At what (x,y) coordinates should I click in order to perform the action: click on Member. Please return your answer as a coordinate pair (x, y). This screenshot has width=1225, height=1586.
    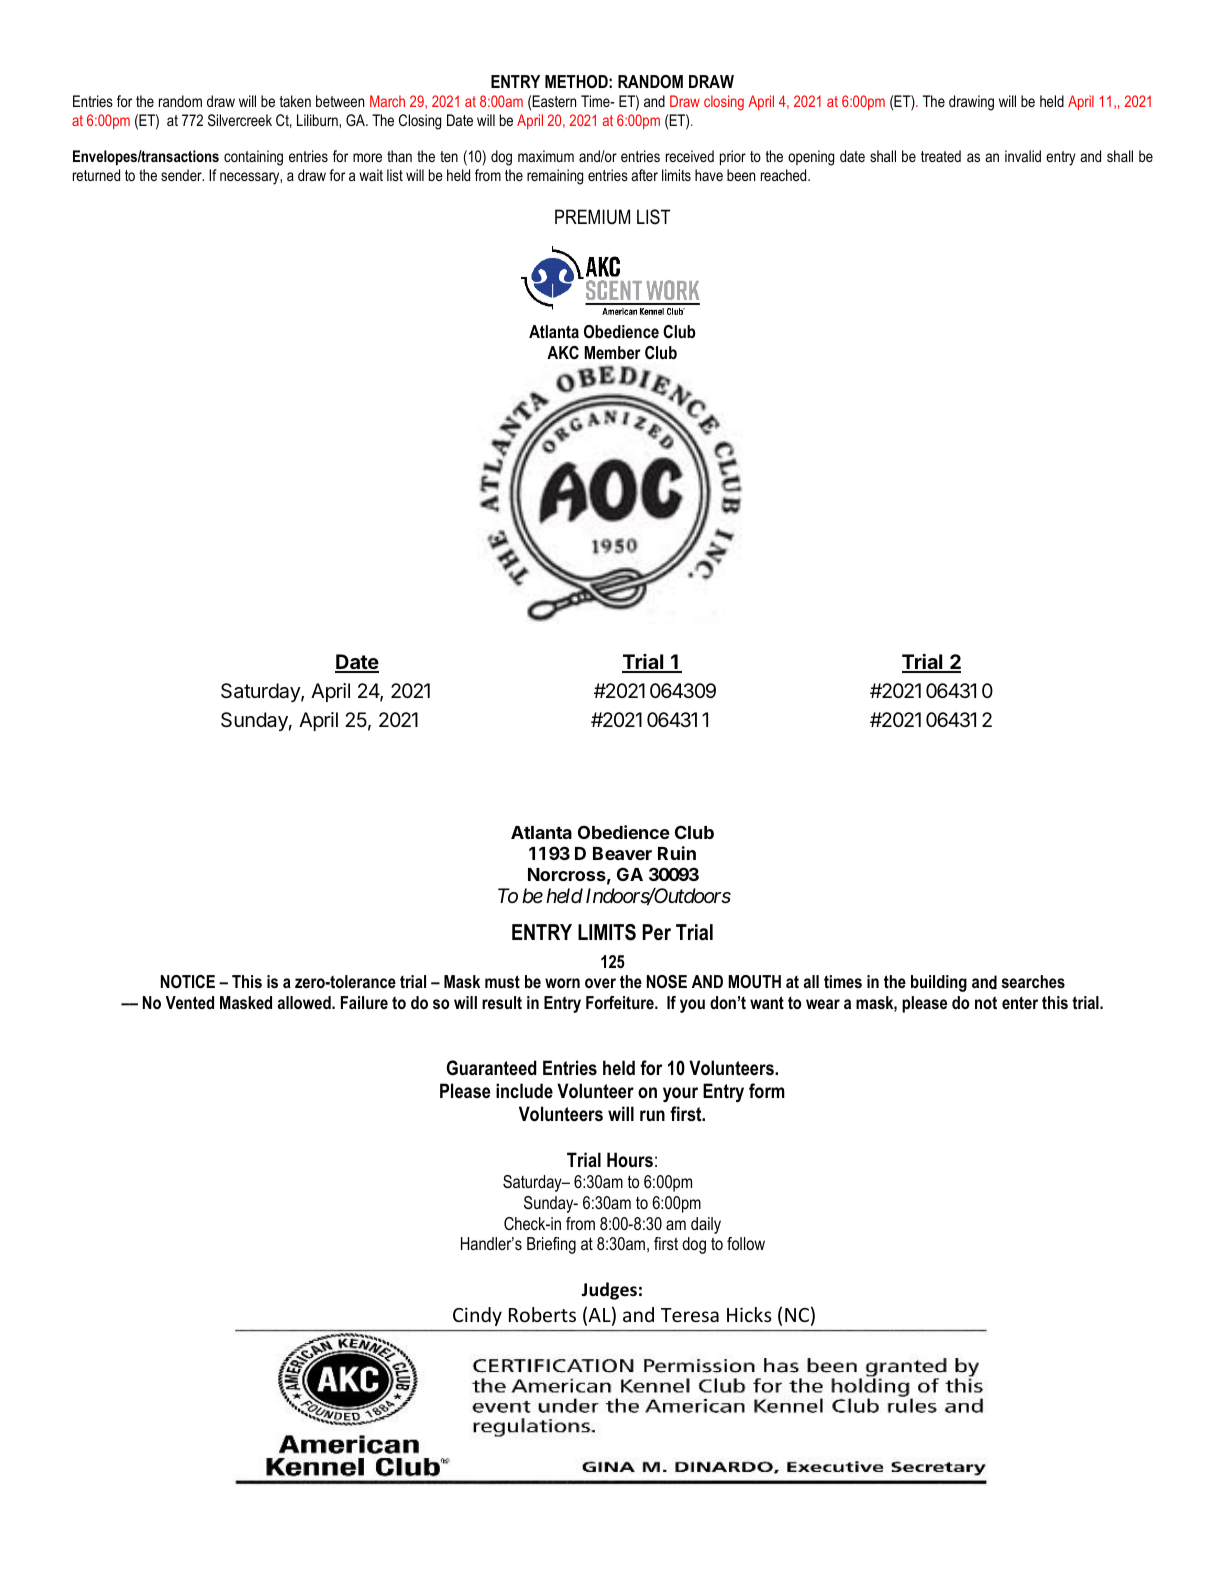
    Looking at the image, I should click on (612, 352).
